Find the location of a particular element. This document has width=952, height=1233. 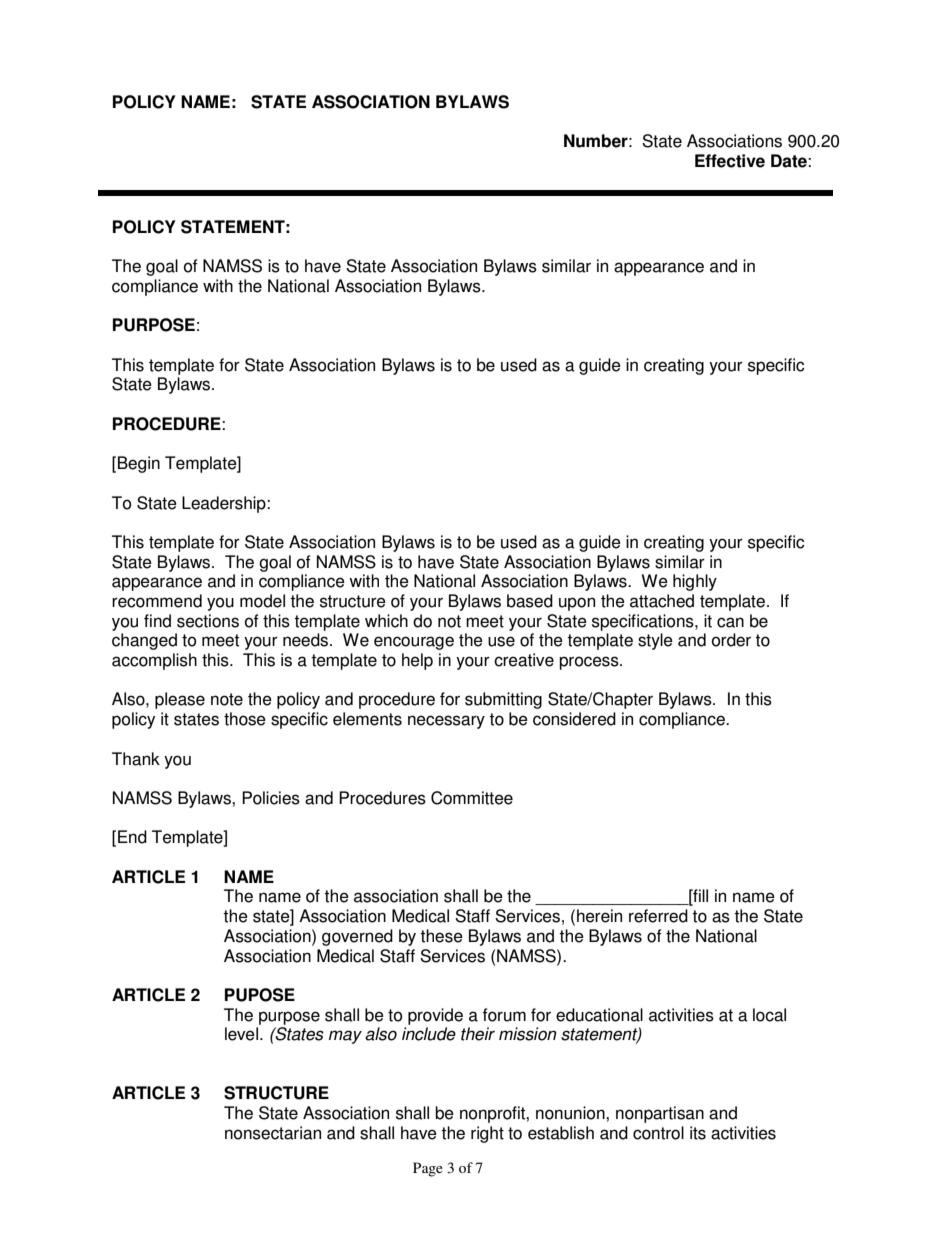

level is located at coordinates (241, 1034).
